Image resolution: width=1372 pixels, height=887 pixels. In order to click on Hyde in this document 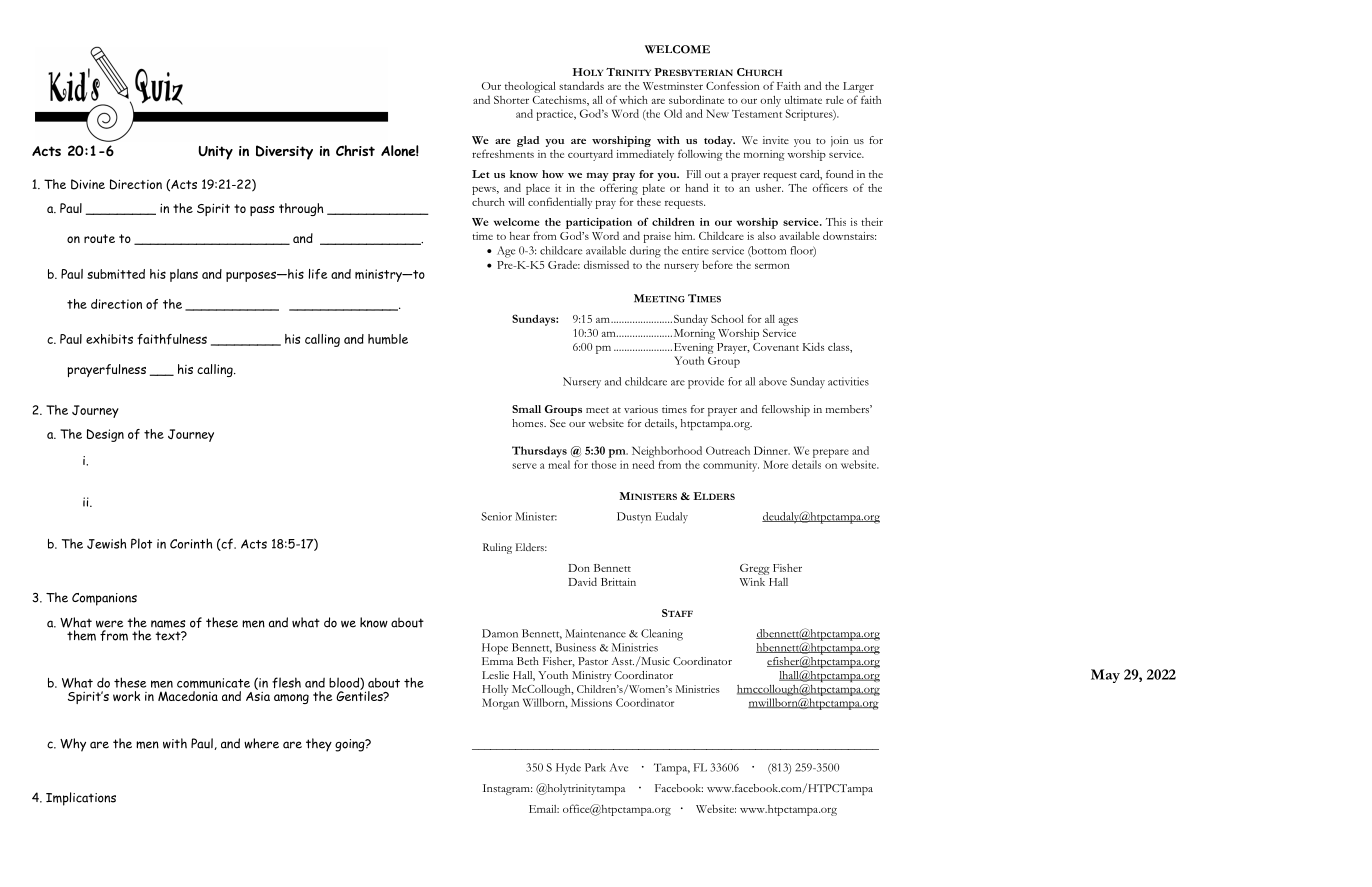, I will do `click(568, 768)`.
